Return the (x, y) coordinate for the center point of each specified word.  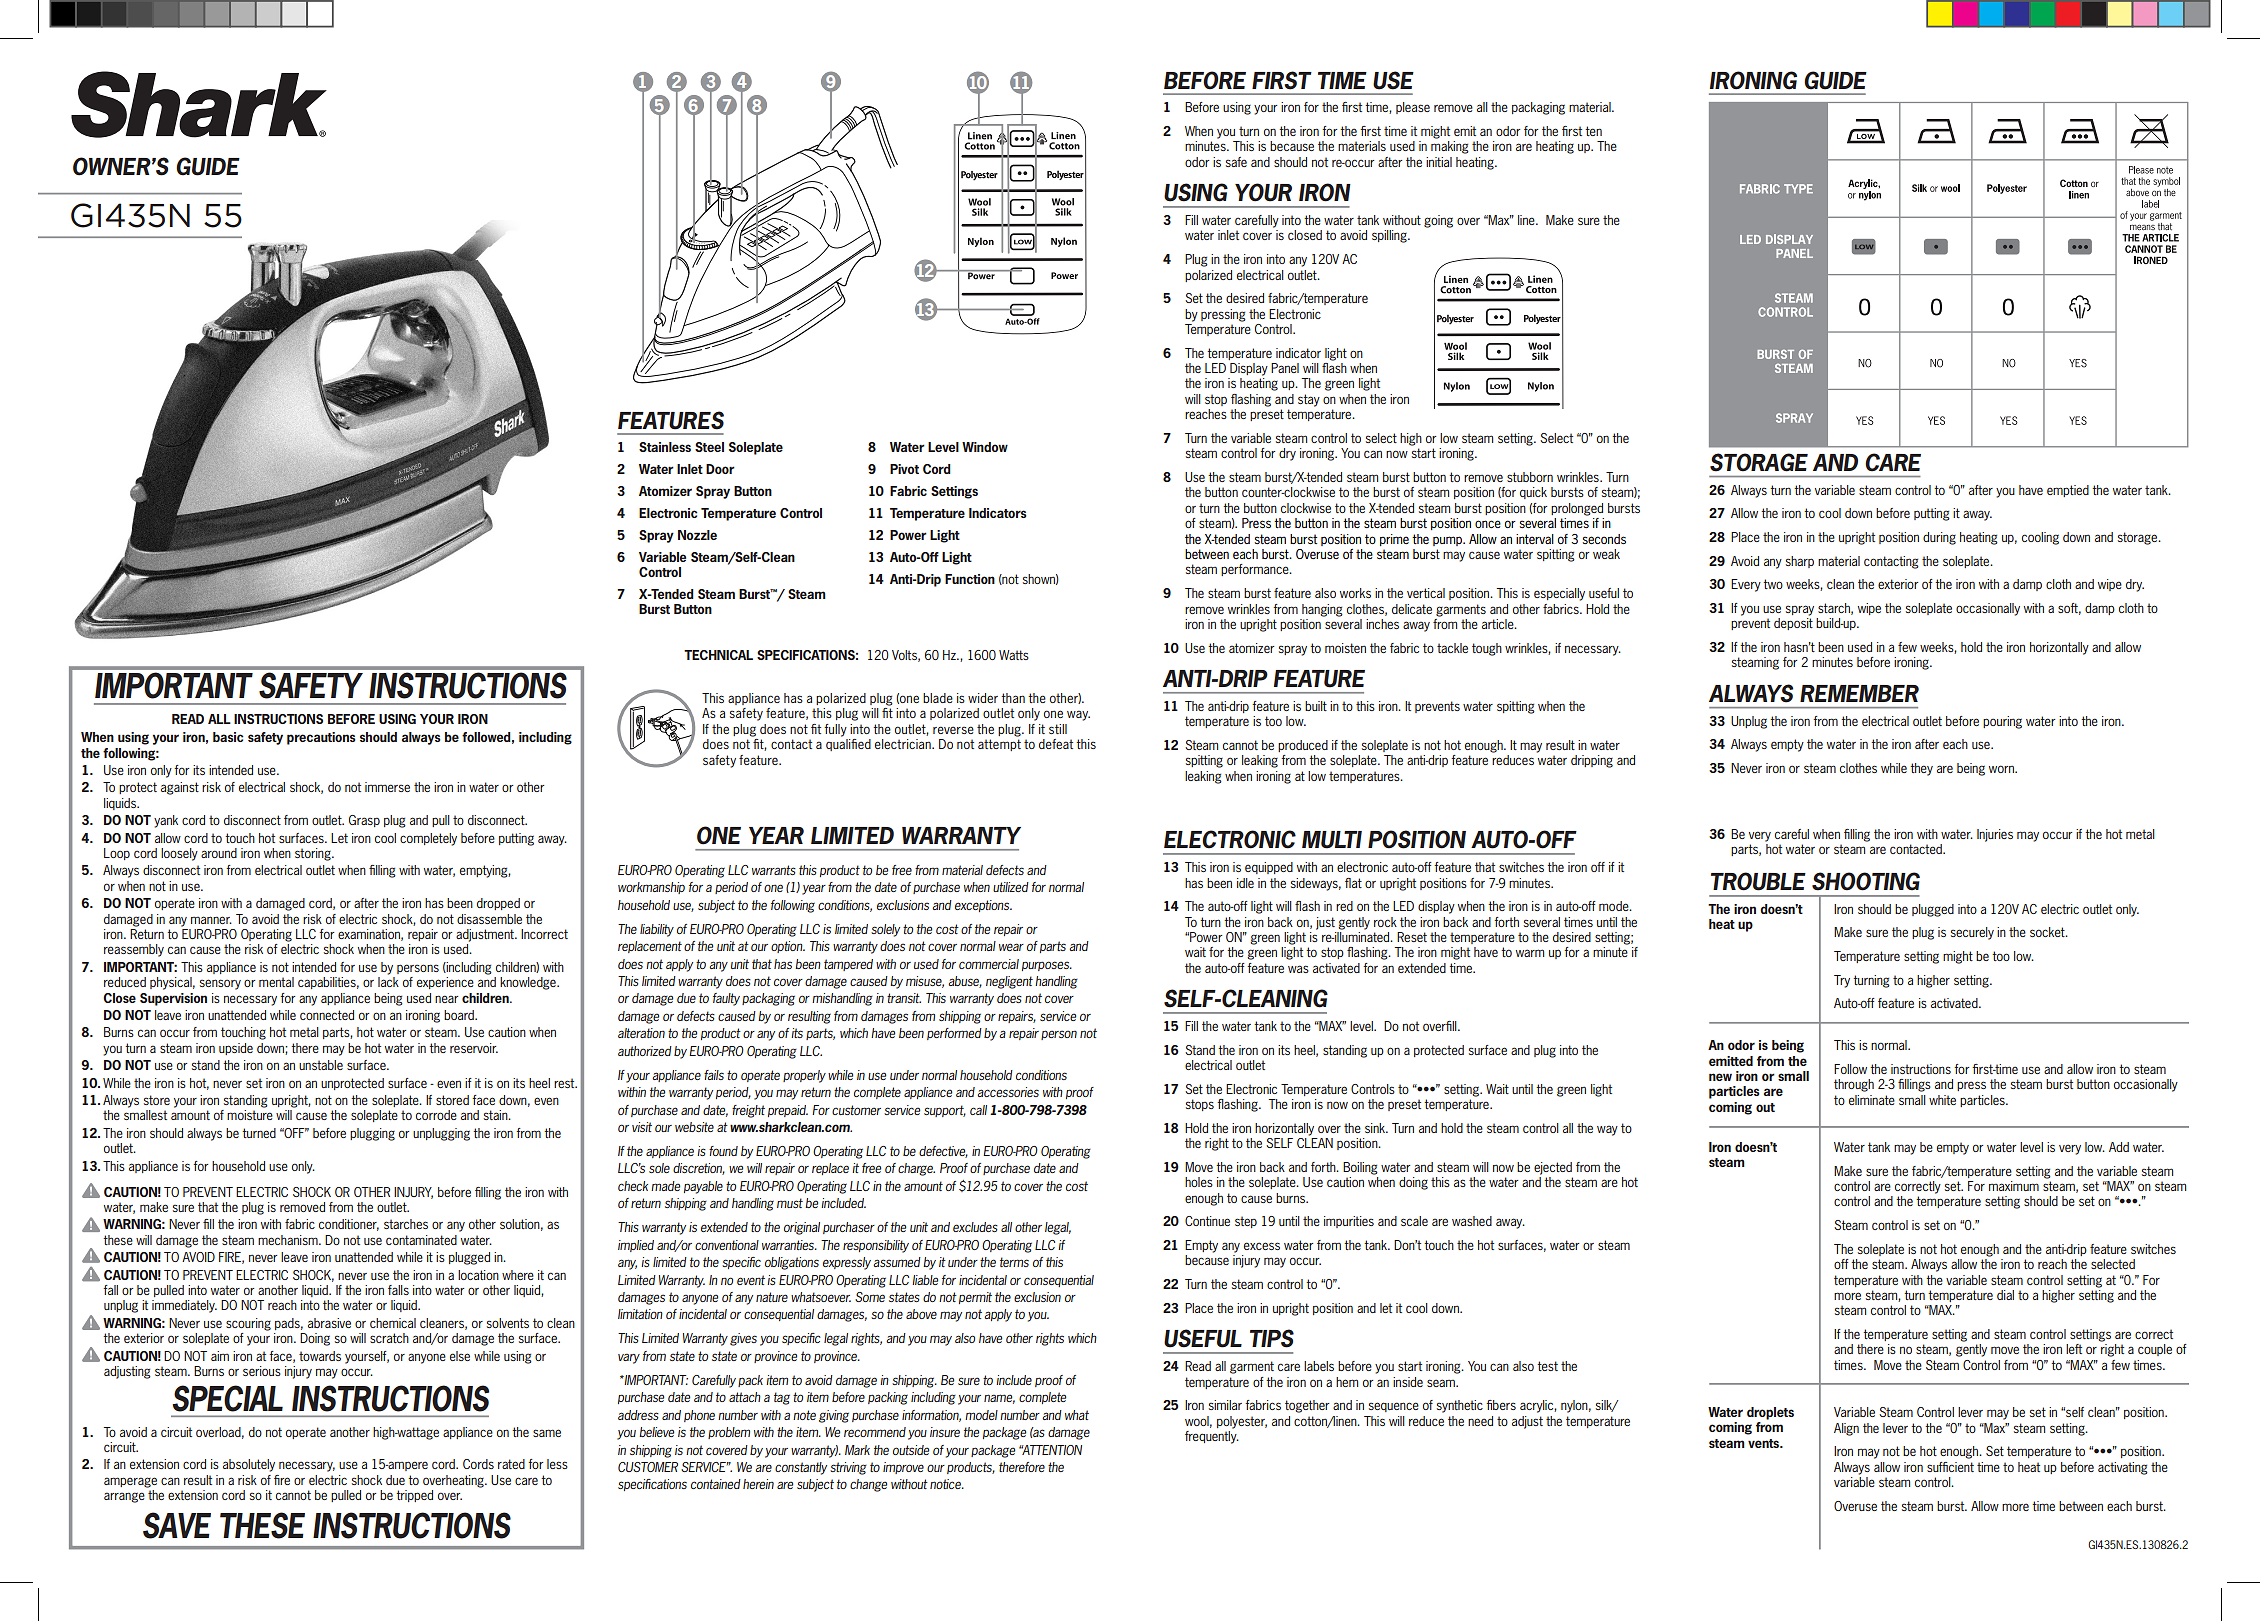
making (1450, 147)
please (1413, 108)
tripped (414, 1496)
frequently (1212, 1436)
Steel (709, 447)
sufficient (1950, 1467)
